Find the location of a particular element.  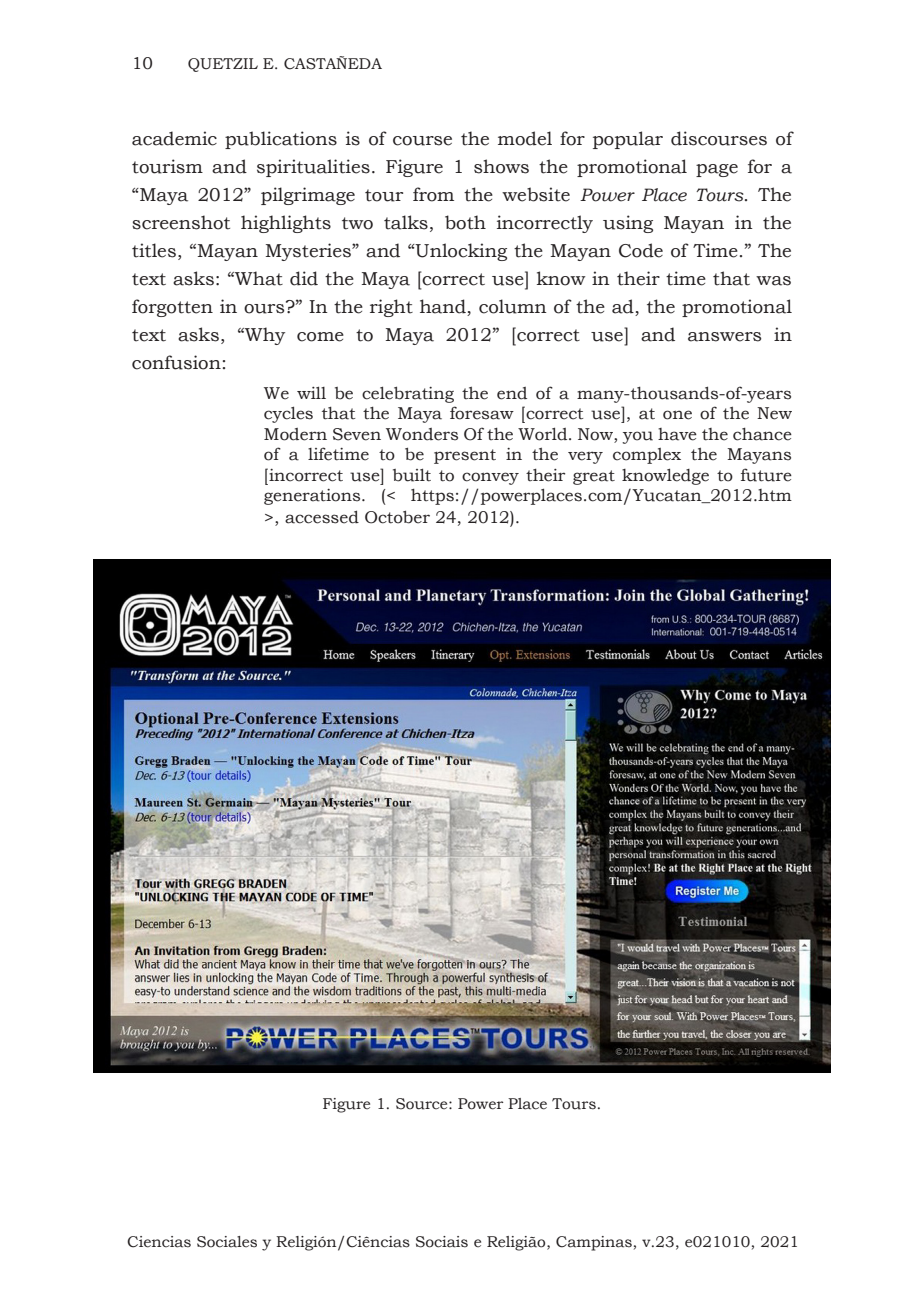

Campinas is located at coordinates (594, 1243).
